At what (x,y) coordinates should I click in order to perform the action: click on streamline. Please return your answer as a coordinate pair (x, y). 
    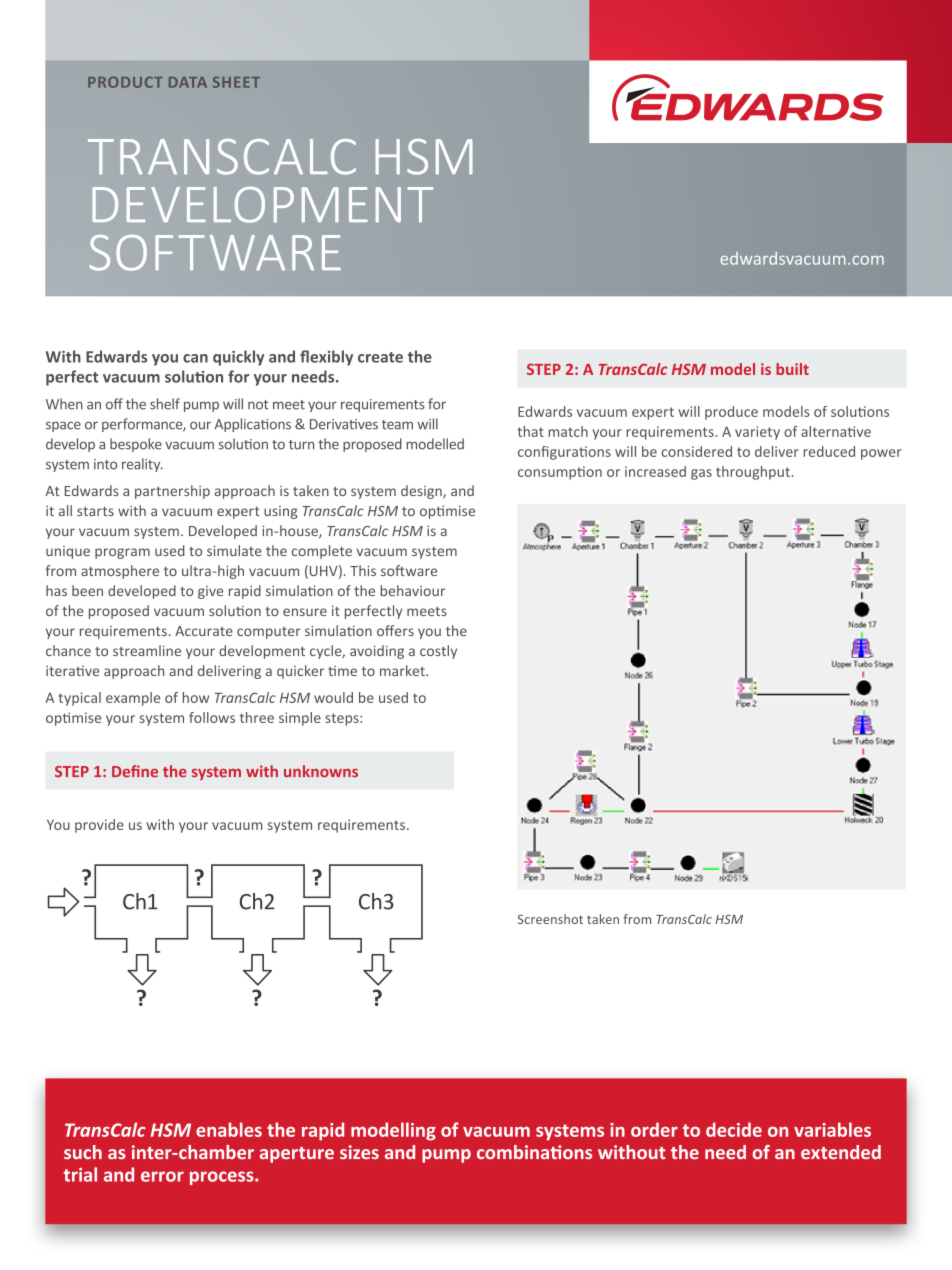
    Looking at the image, I should click on (147, 650).
